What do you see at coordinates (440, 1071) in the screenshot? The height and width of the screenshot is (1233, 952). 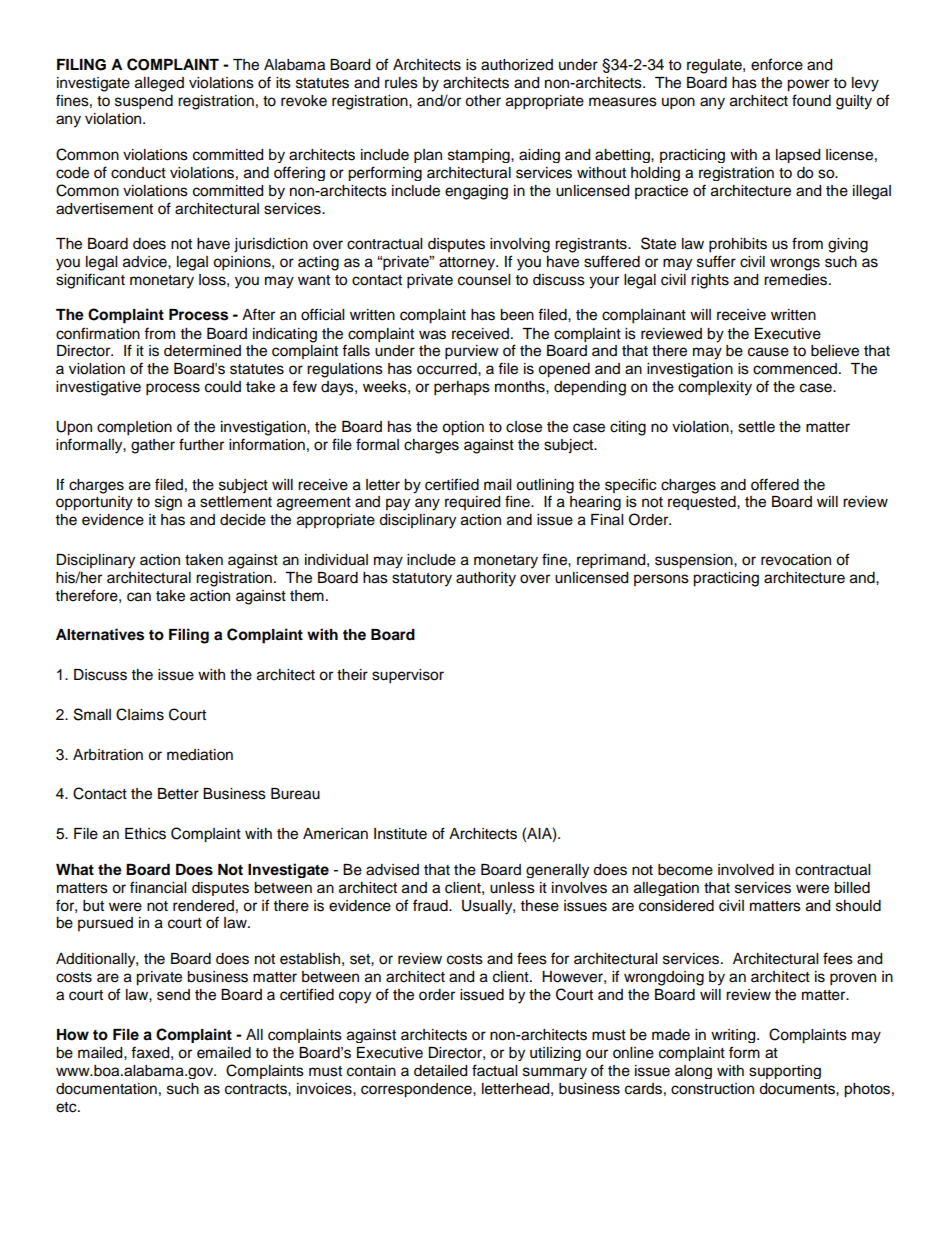 I see `detailed` at bounding box center [440, 1071].
